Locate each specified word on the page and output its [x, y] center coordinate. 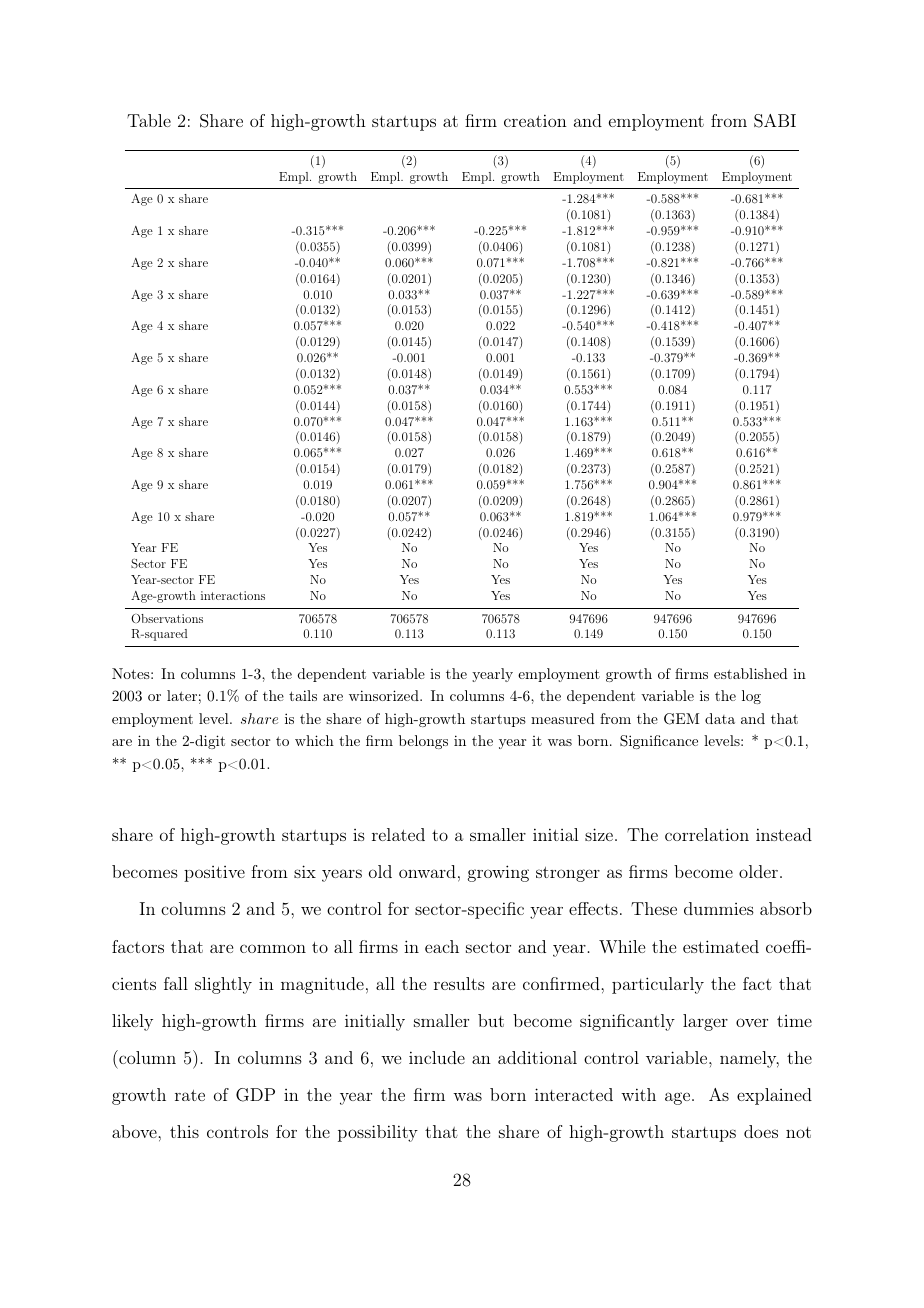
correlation [707, 834]
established [751, 673]
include [437, 1057]
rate [190, 1095]
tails [303, 695]
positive [214, 874]
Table [149, 120]
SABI [775, 121]
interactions [233, 595]
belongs [423, 742]
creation [535, 120]
